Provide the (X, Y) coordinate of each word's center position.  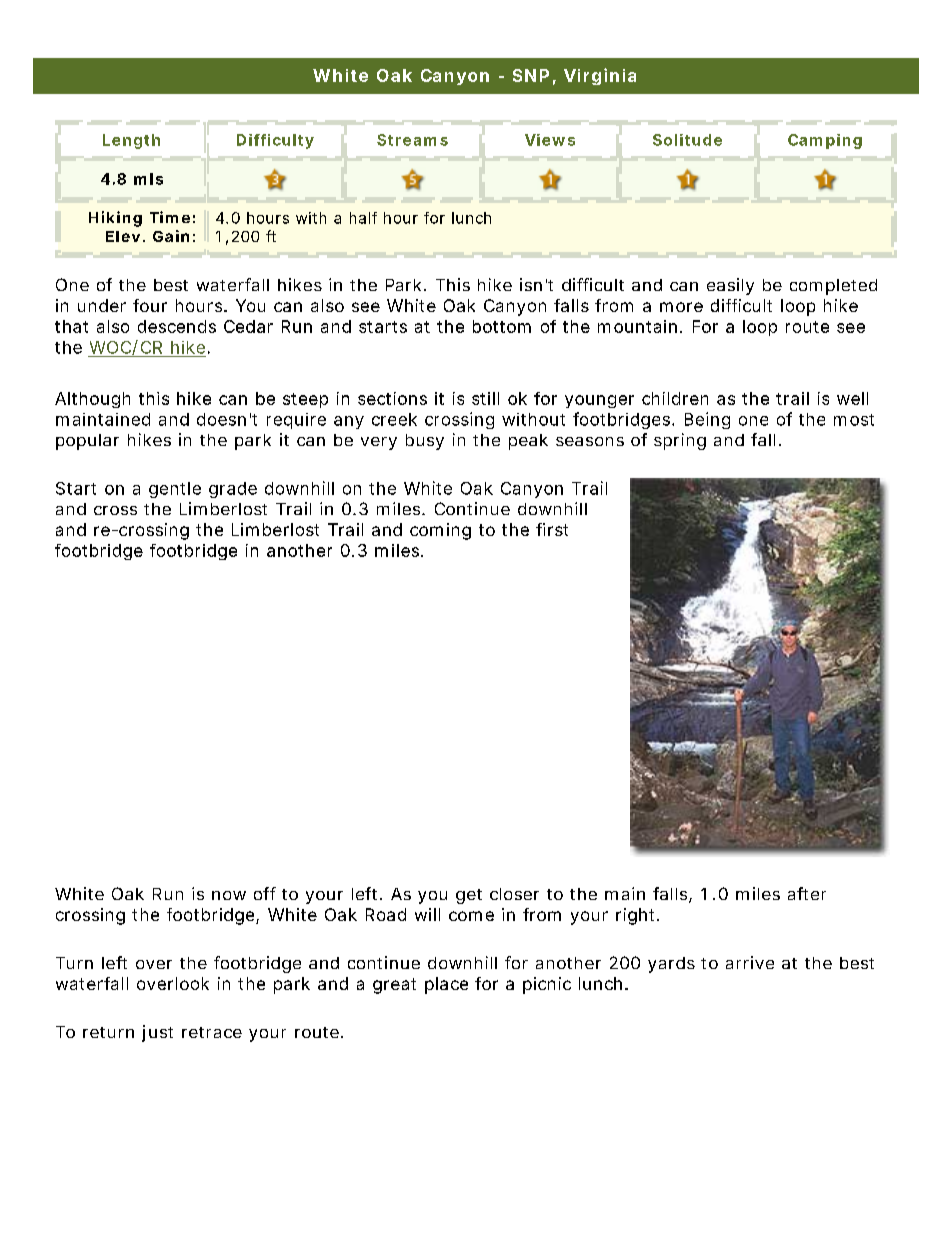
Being (707, 420)
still (485, 398)
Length (131, 141)
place (446, 985)
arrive (750, 962)
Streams (412, 140)
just (157, 1033)
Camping (825, 141)
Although (92, 400)
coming (440, 531)
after (807, 893)
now (229, 895)
